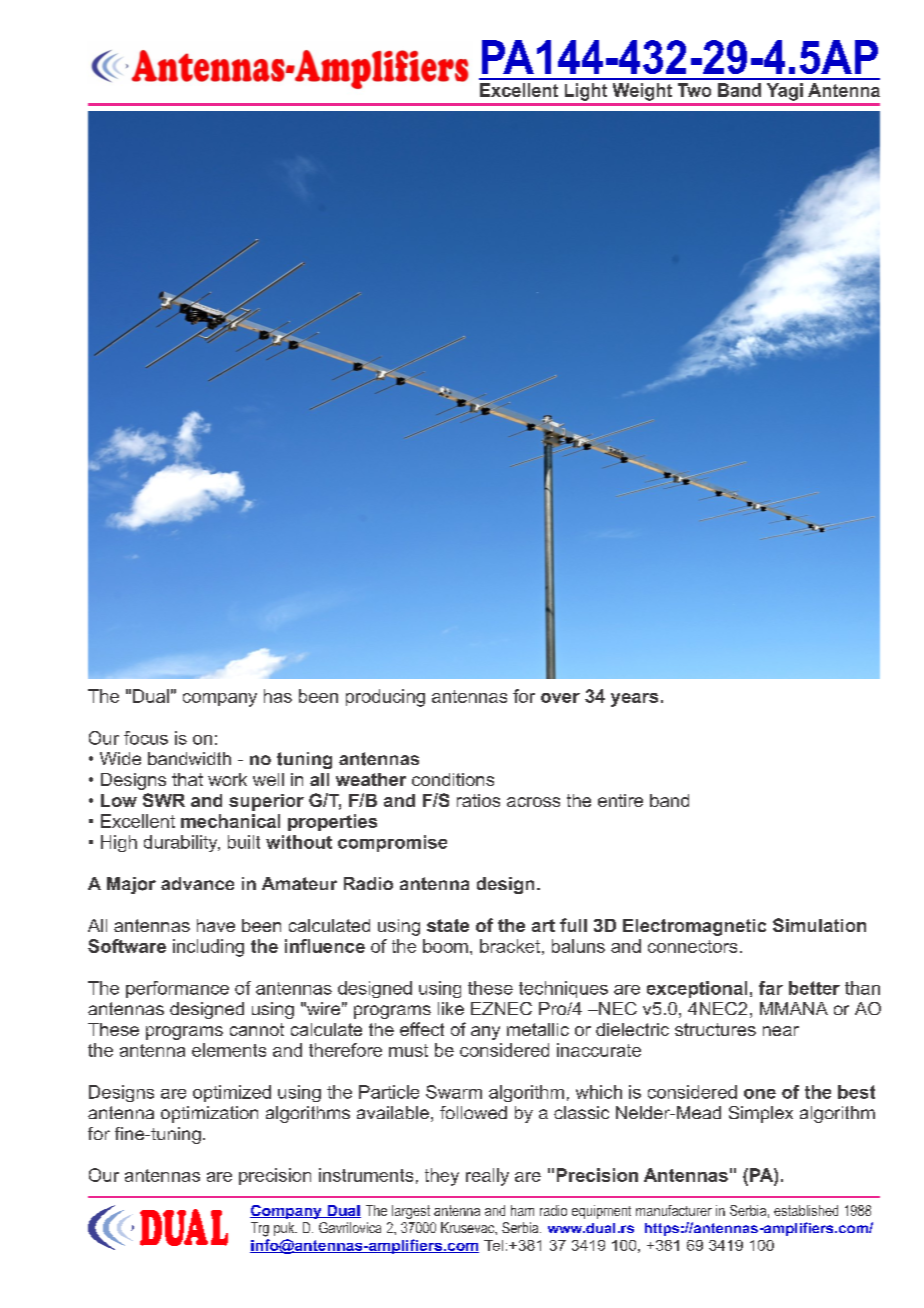 The width and height of the image is (924, 1308). What do you see at coordinates (448, 925) in the image?
I see `state` at bounding box center [448, 925].
